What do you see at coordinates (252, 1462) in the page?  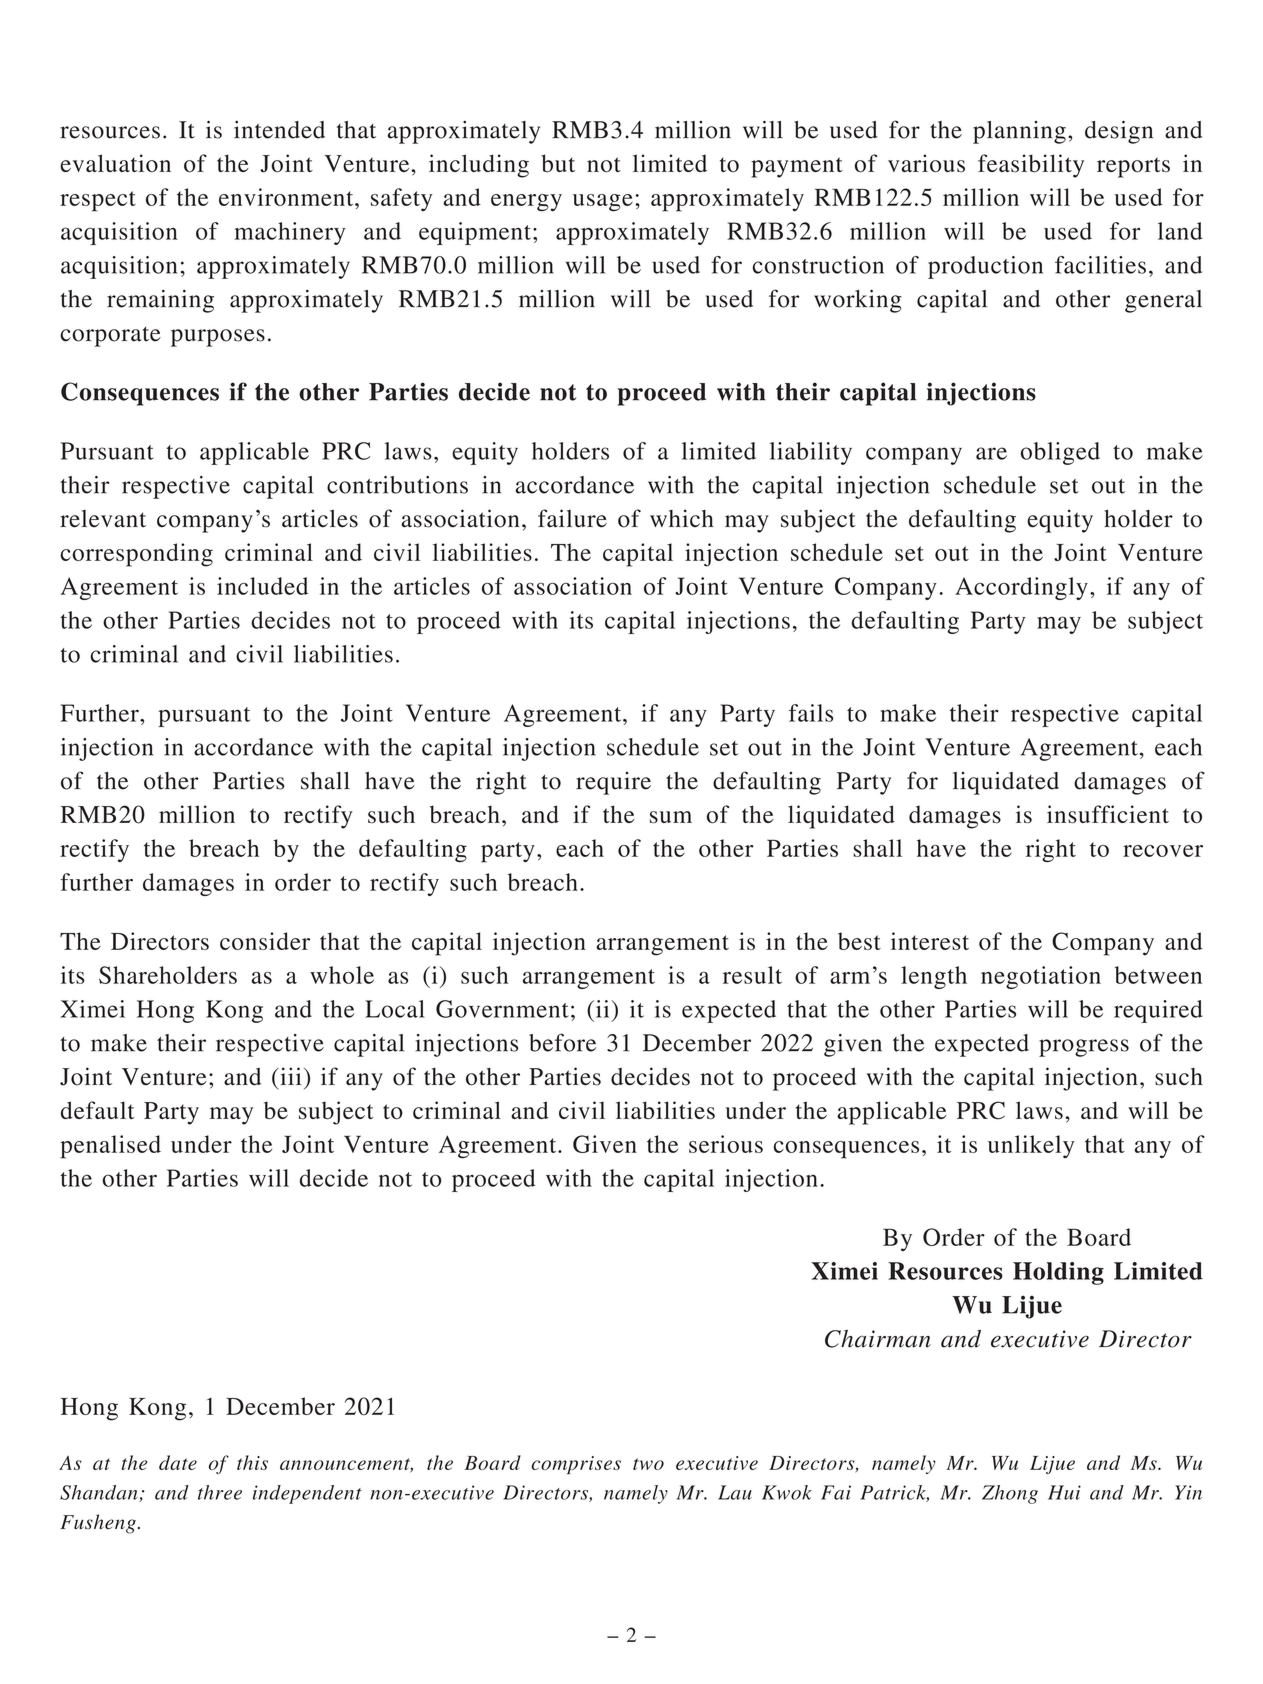 I see `this` at bounding box center [252, 1462].
